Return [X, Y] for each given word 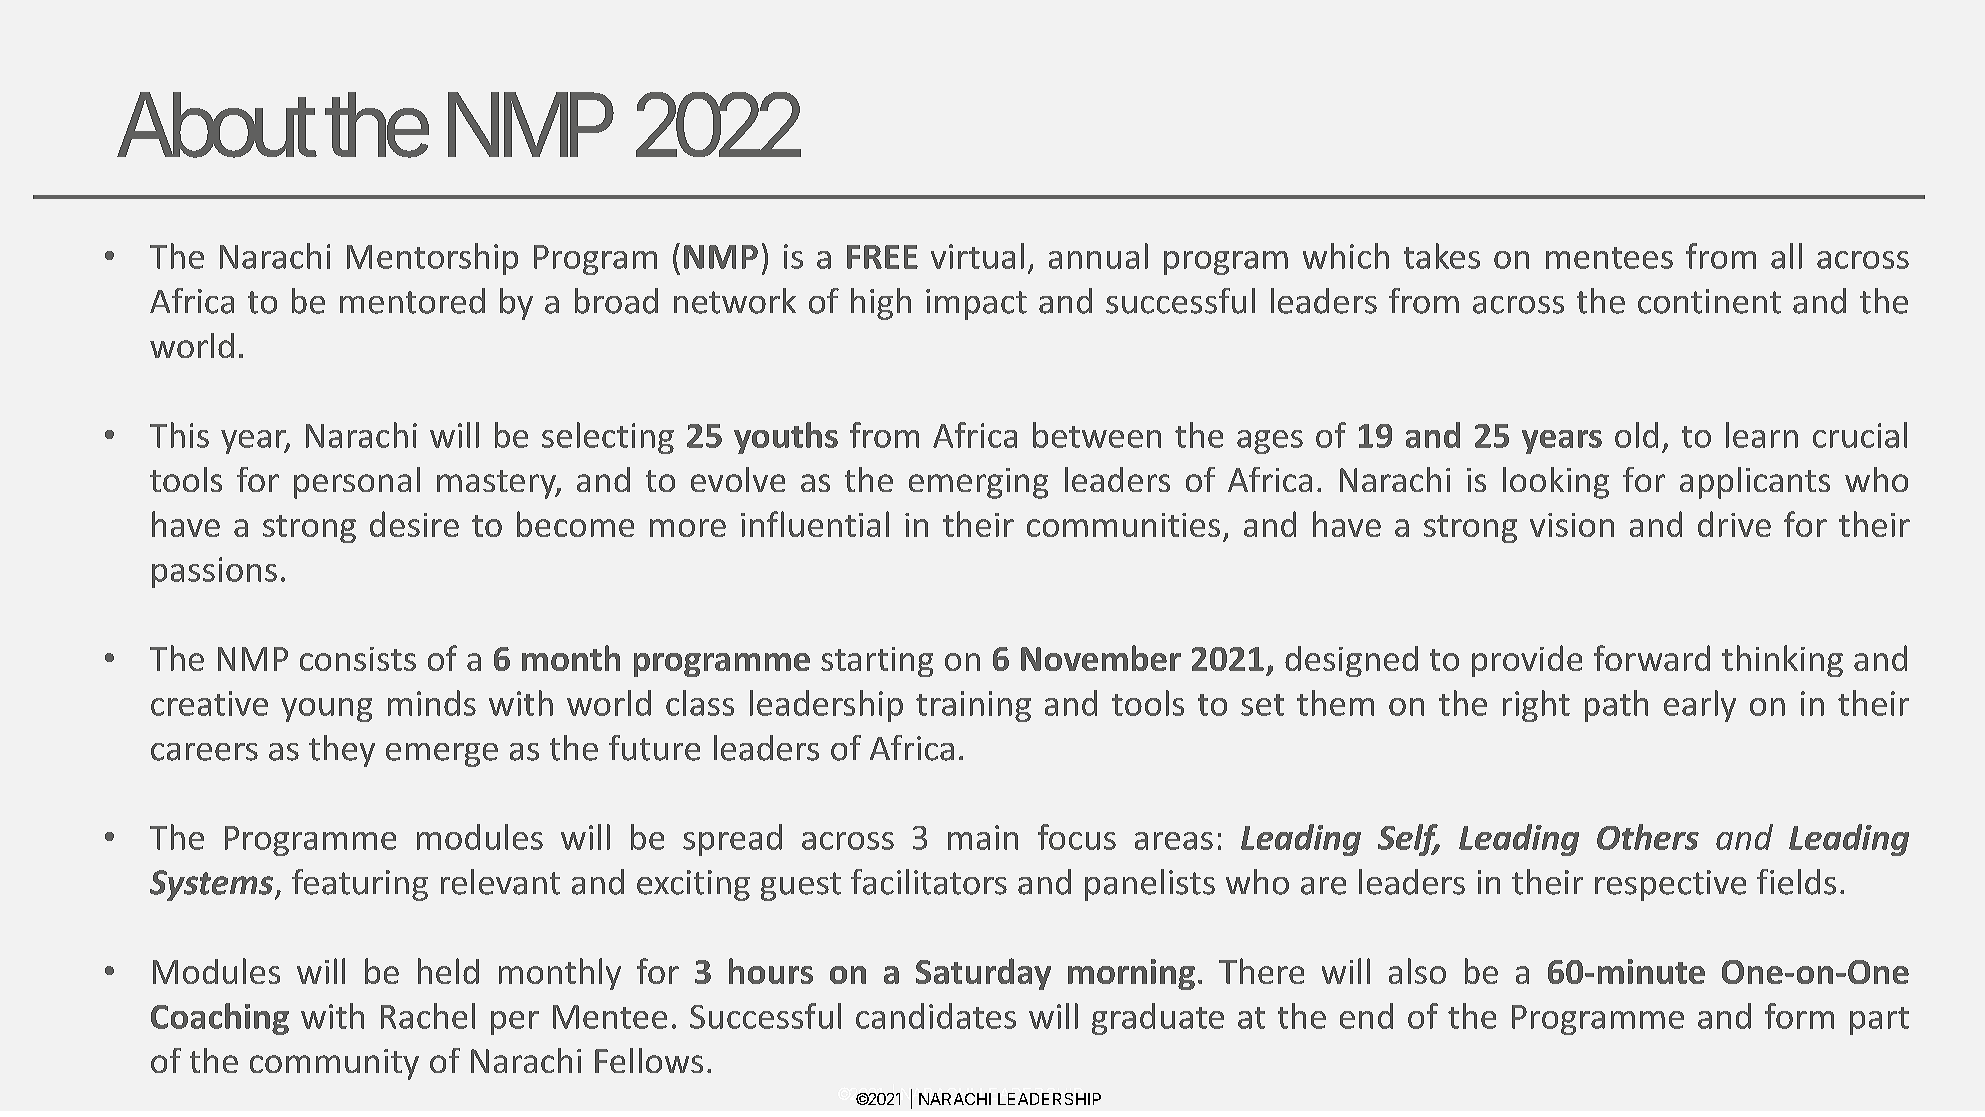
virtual [977, 256]
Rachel [428, 1016]
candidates [936, 1016]
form [1799, 1016]
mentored [412, 301]
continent [1709, 301]
